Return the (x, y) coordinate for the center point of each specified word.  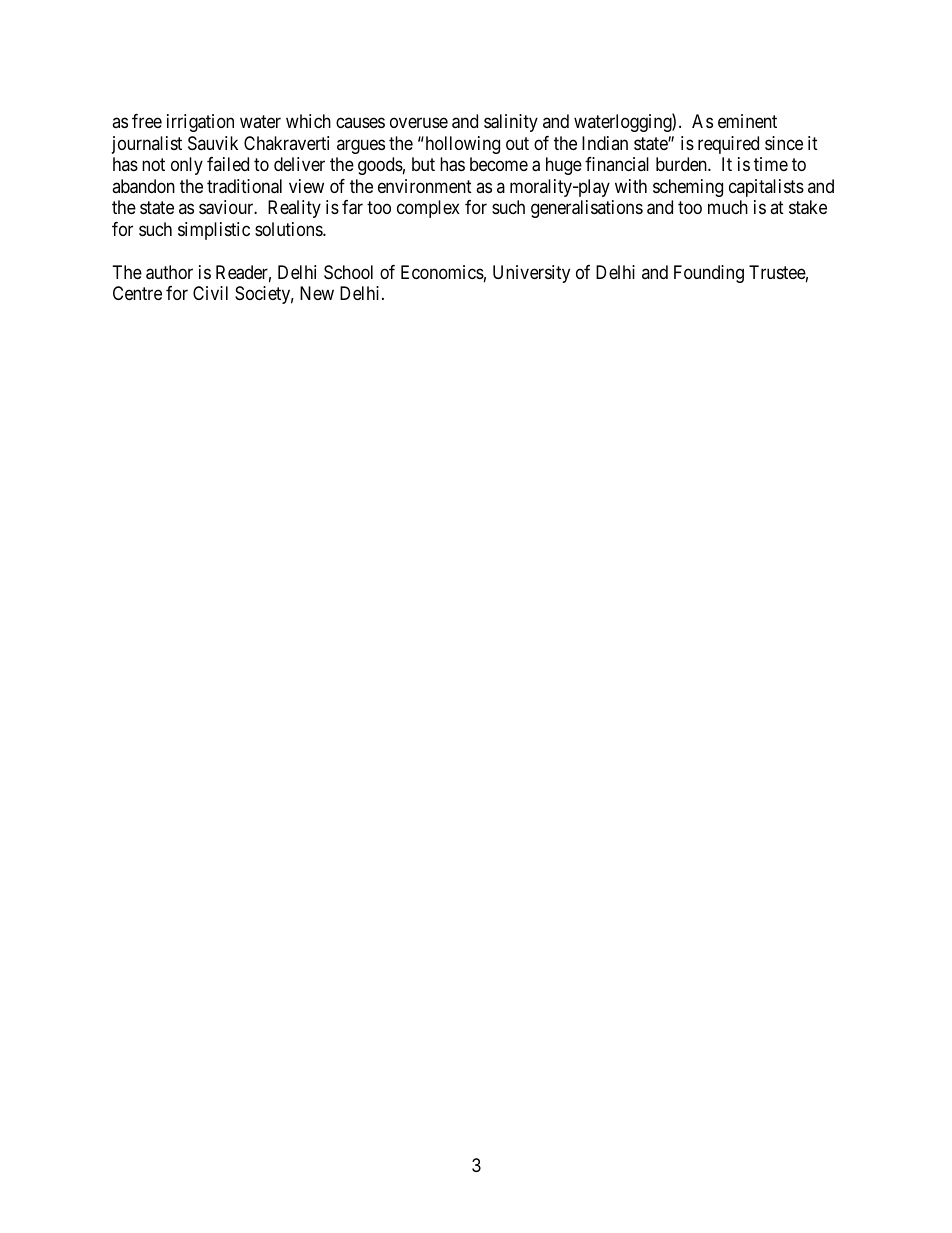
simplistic (214, 231)
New (317, 293)
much (728, 207)
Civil (210, 293)
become (499, 164)
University (531, 274)
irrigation (200, 123)
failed (228, 164)
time (771, 164)
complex (428, 209)
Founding (709, 274)
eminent (747, 121)
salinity (511, 123)
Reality (294, 209)
